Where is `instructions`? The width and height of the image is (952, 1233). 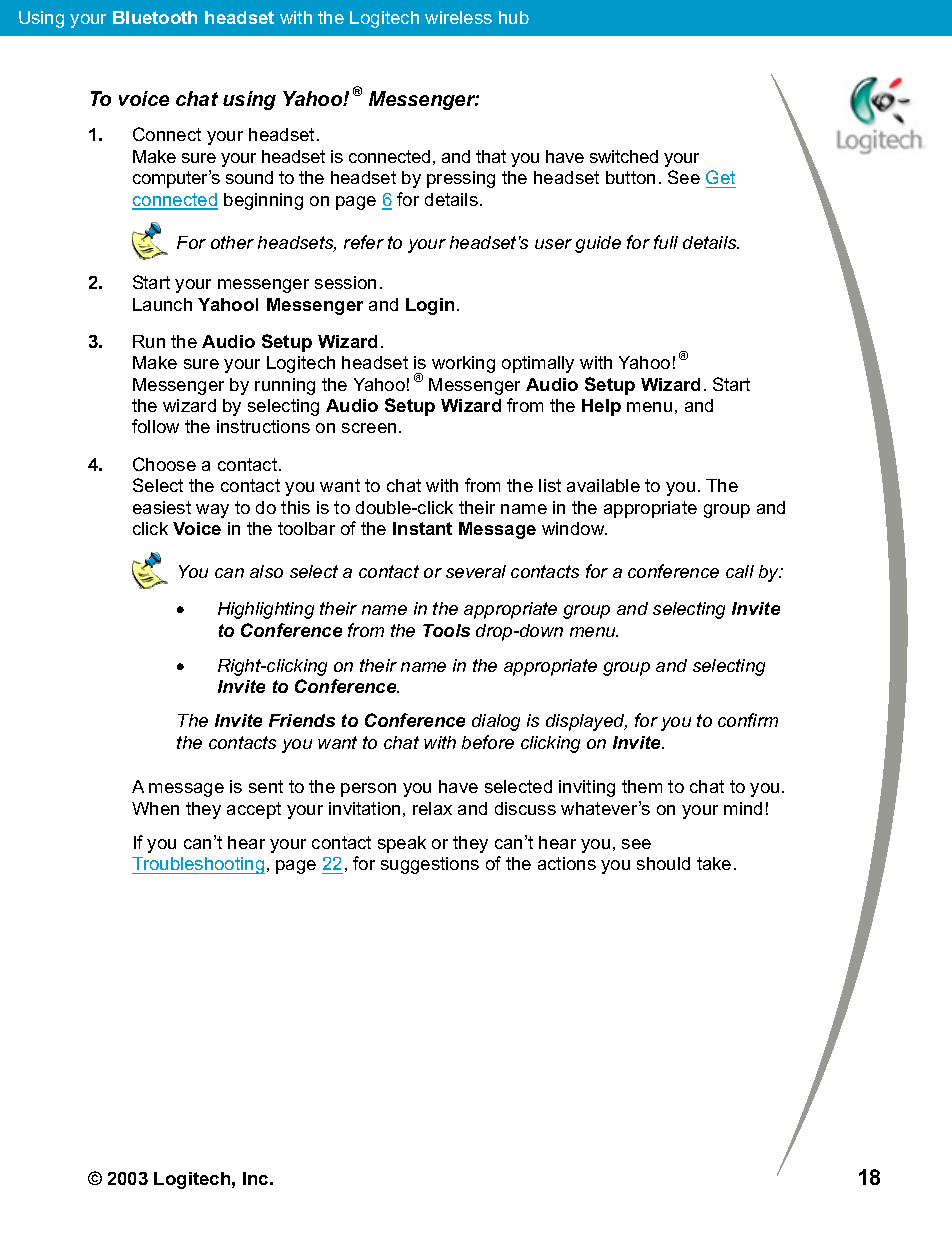 instructions is located at coordinates (263, 426).
